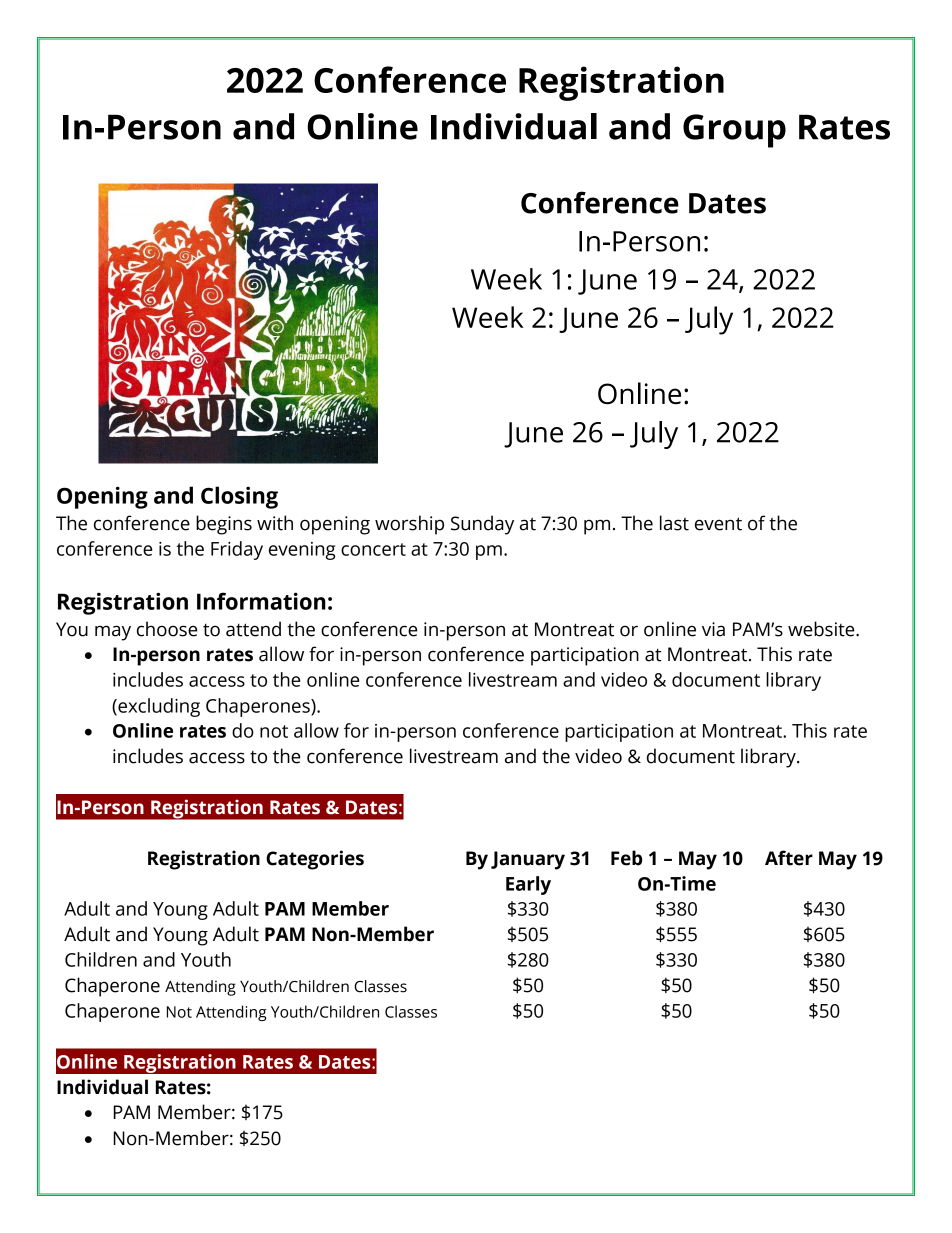 The width and height of the document is (952, 1233). Describe the element at coordinates (713, 629) in the document. I see `via` at that location.
